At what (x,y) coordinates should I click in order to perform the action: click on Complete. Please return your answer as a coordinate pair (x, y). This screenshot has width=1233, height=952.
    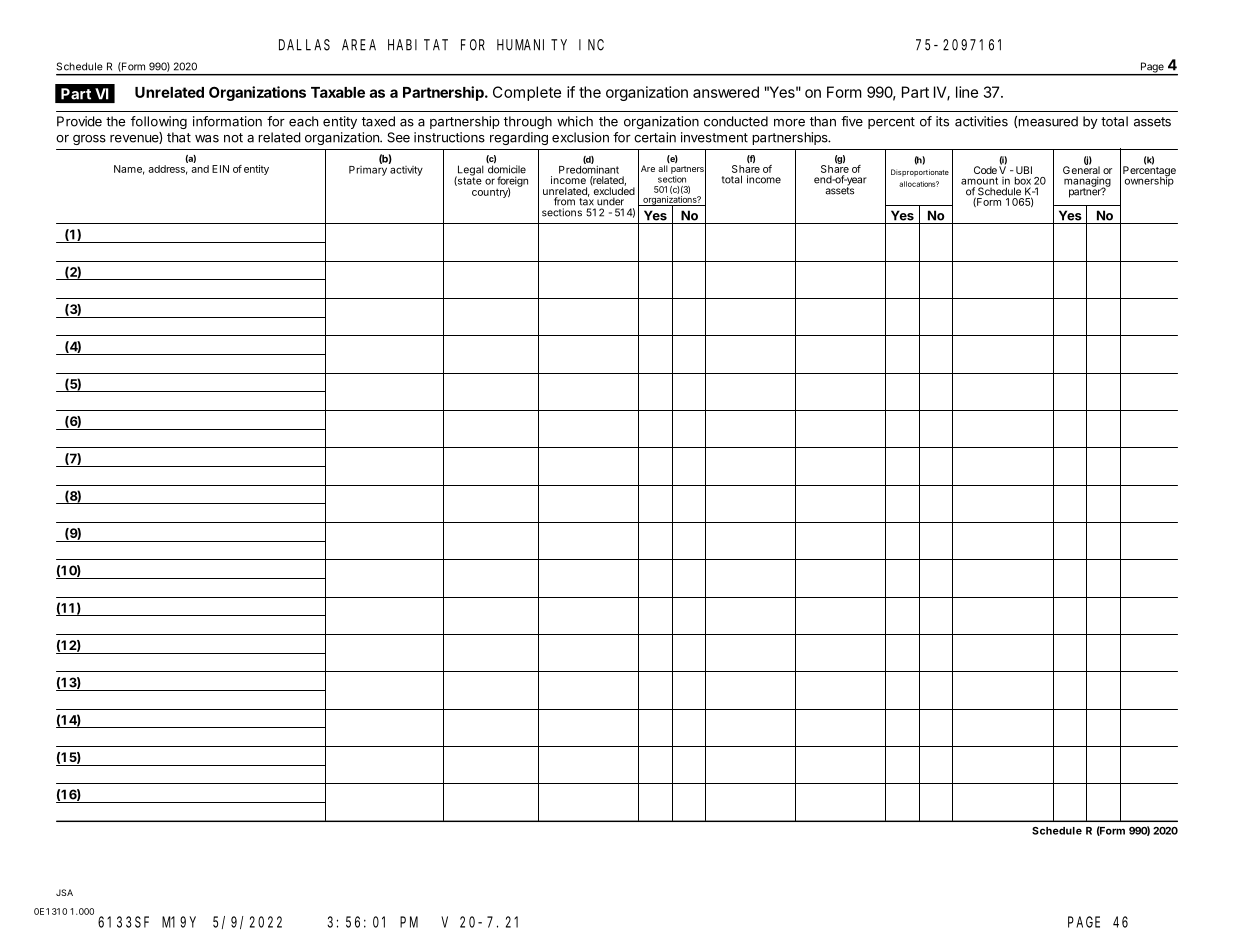
    Looking at the image, I should click on (527, 93).
